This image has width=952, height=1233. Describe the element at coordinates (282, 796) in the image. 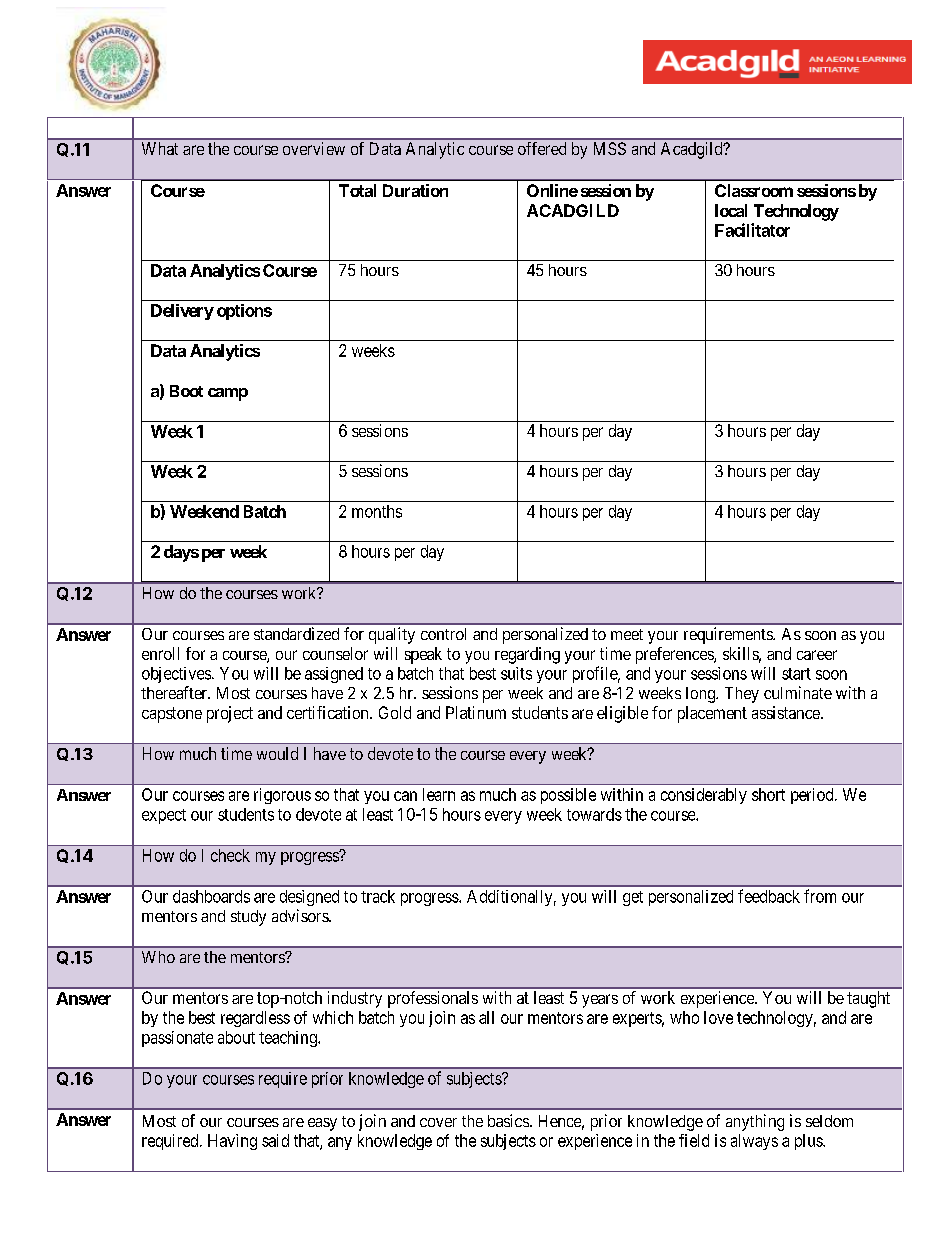

I see `rigorous` at that location.
